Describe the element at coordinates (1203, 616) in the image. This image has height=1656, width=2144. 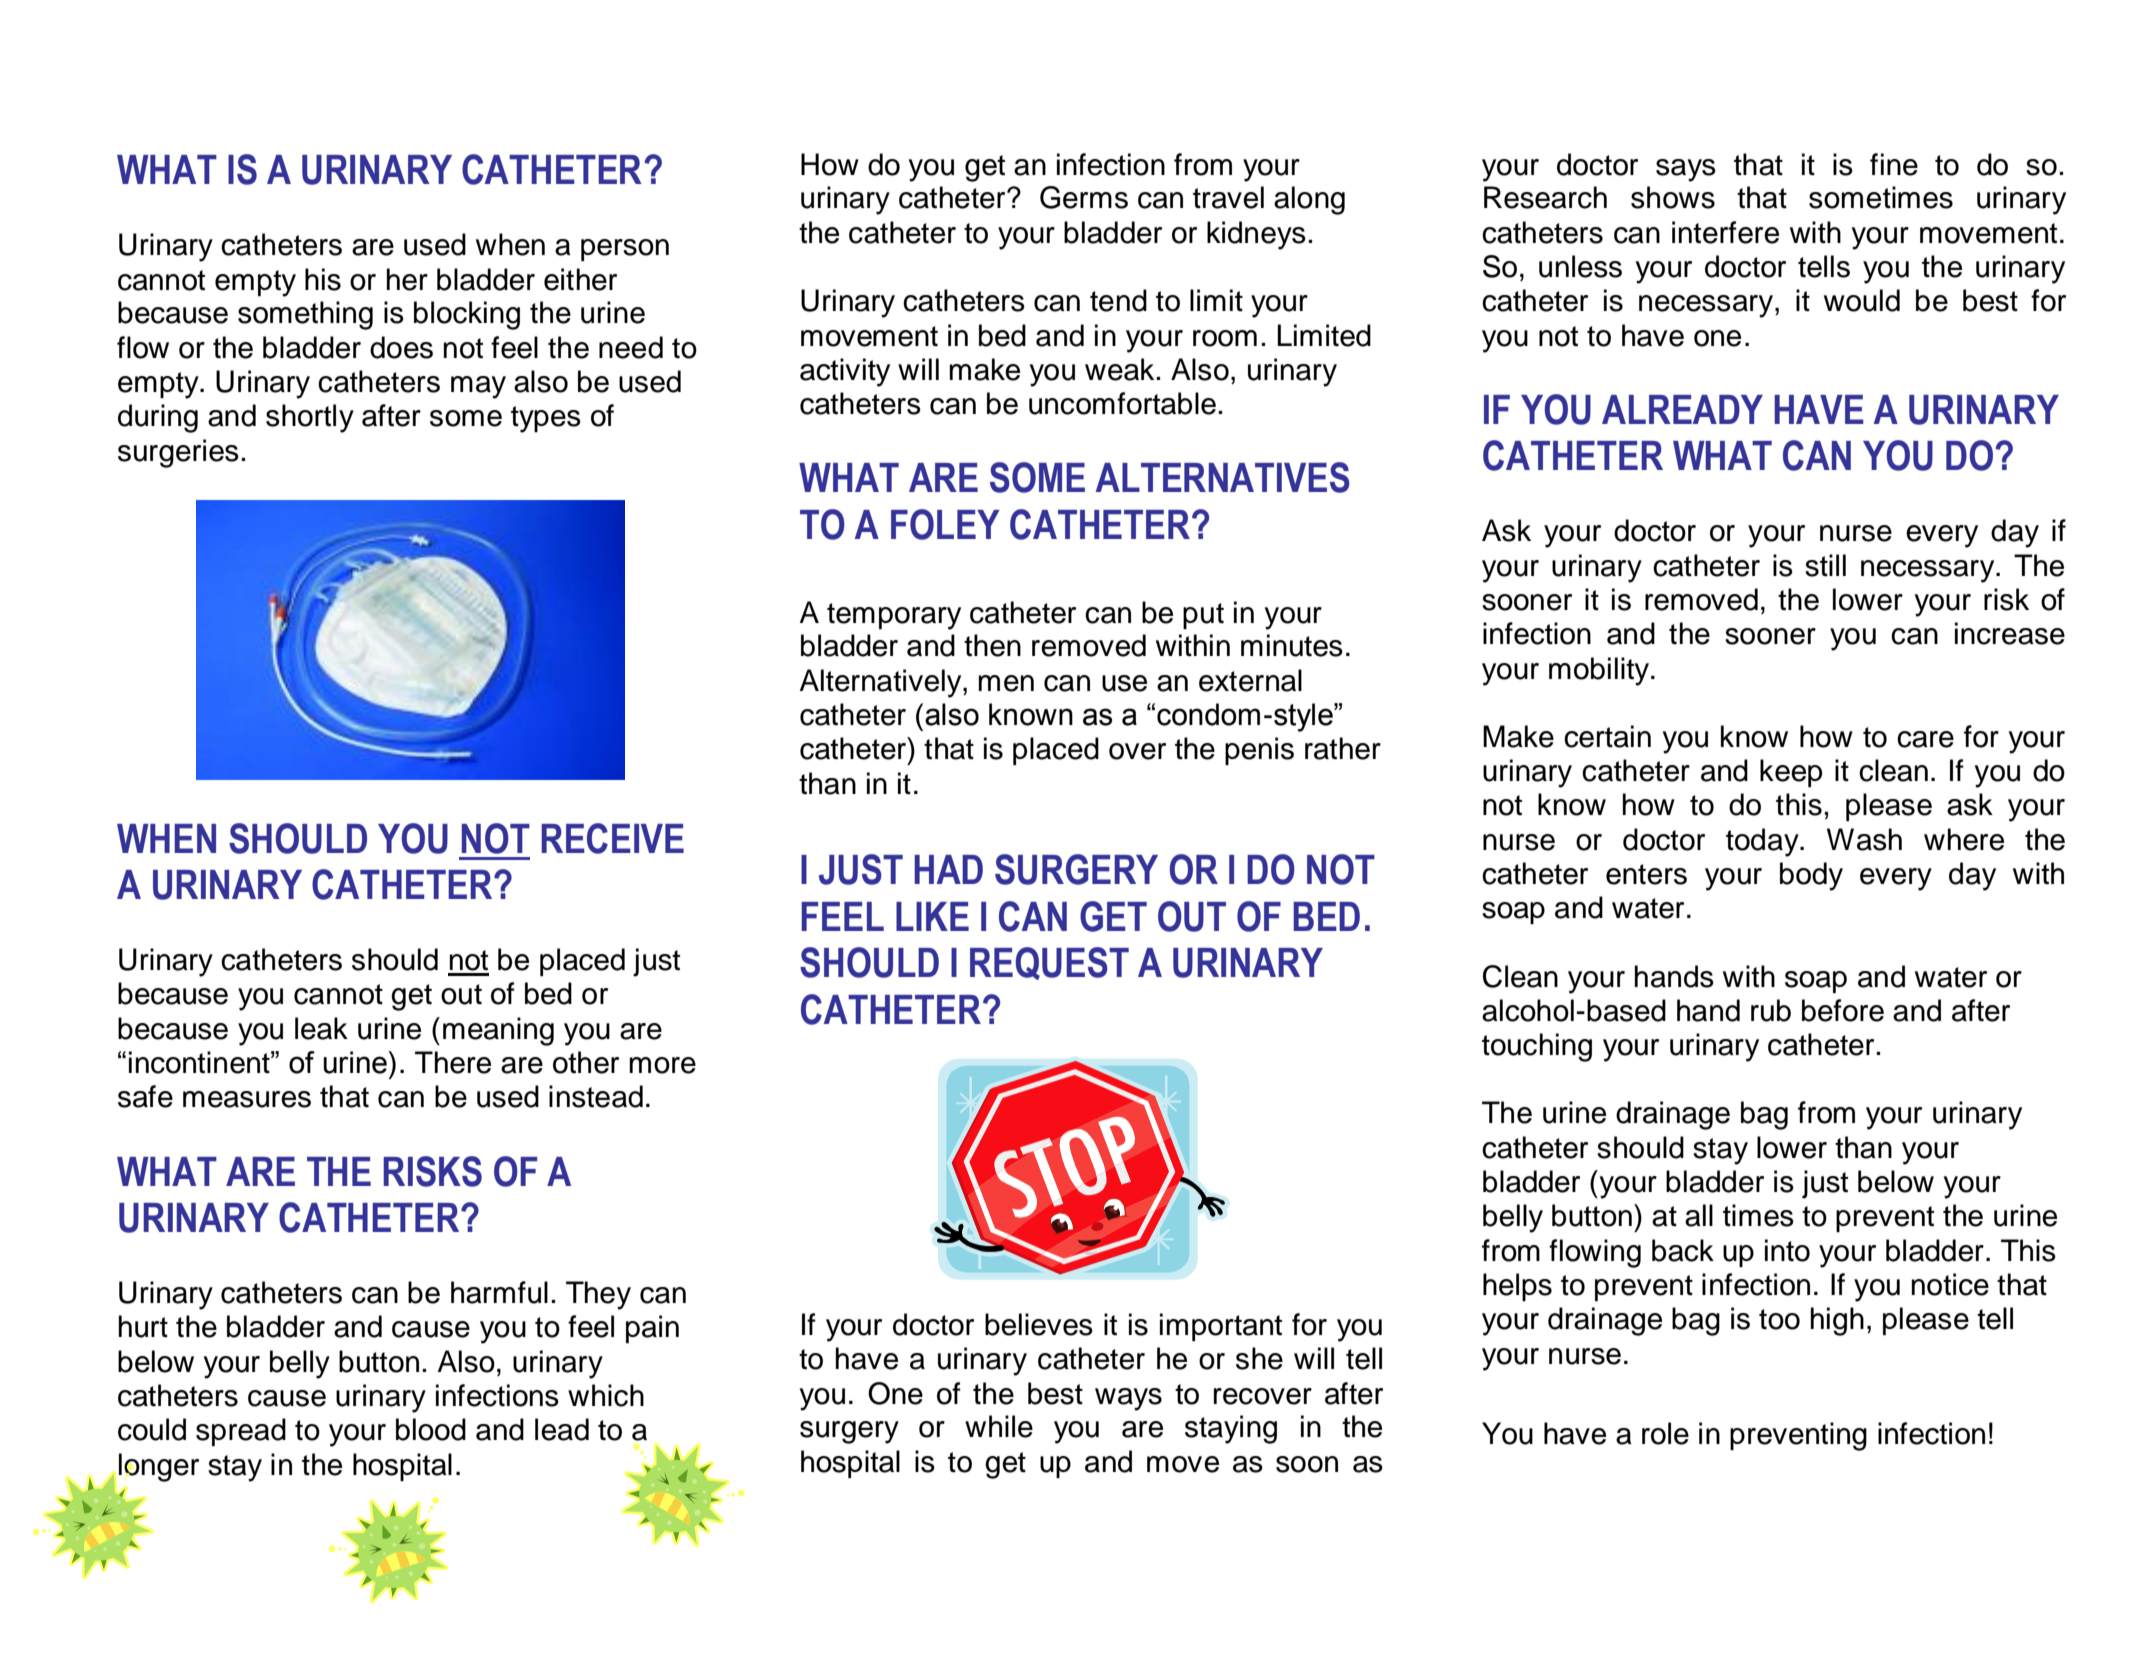
I see `put` at that location.
